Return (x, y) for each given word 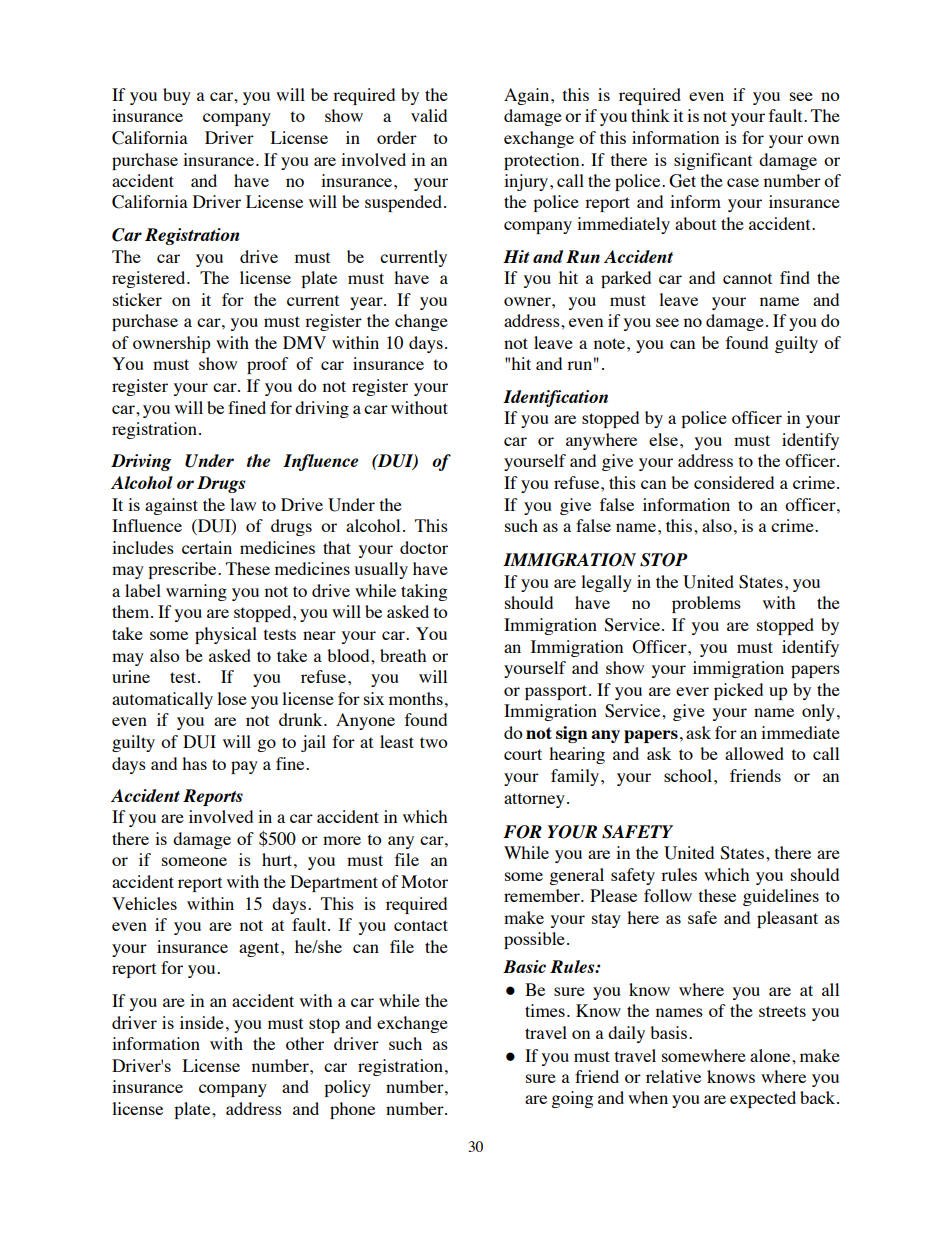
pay (244, 767)
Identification (555, 398)
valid (429, 115)
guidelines (781, 897)
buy (177, 96)
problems (706, 604)
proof (267, 365)
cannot (747, 278)
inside (202, 1022)
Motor (424, 881)
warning (196, 592)
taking (424, 592)
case (743, 182)
